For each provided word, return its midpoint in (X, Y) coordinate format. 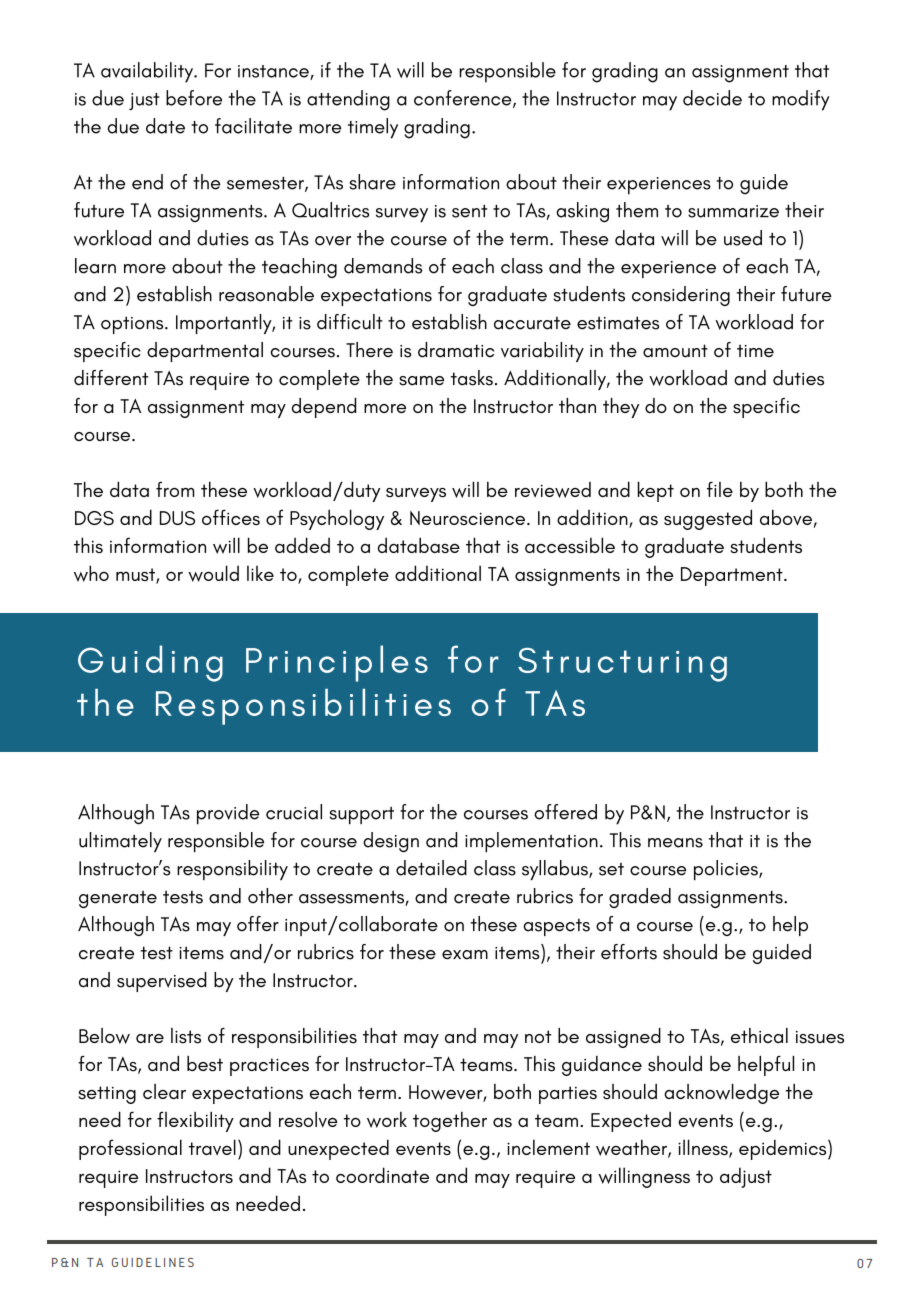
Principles (337, 663)
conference (464, 99)
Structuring (622, 665)
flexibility (195, 1121)
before (194, 98)
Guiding (150, 663)
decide (712, 98)
